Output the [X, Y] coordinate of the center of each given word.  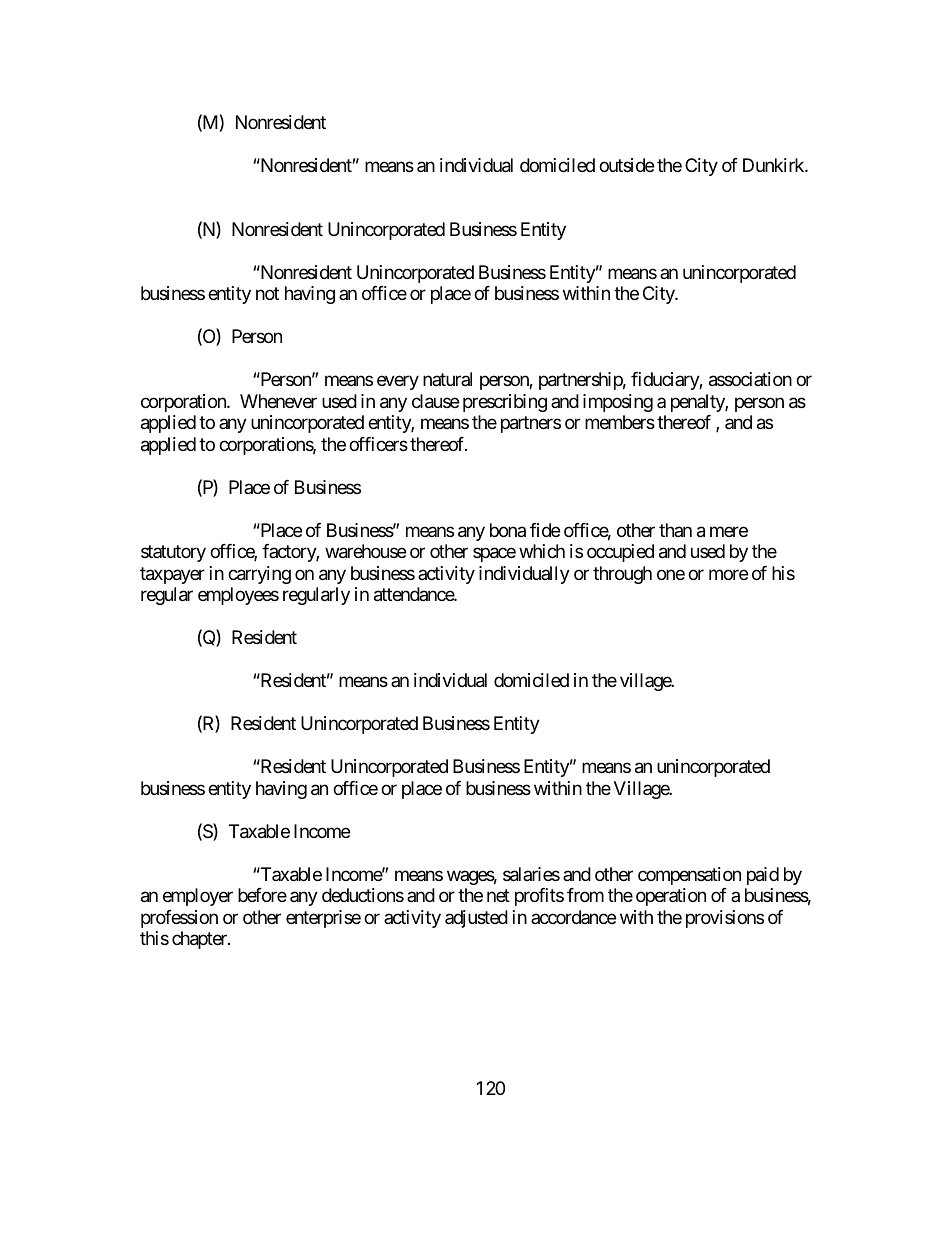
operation [671, 897]
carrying [259, 575]
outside [626, 165]
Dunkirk [774, 165]
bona [508, 530]
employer [198, 897]
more [728, 574]
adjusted [476, 919]
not [267, 294]
